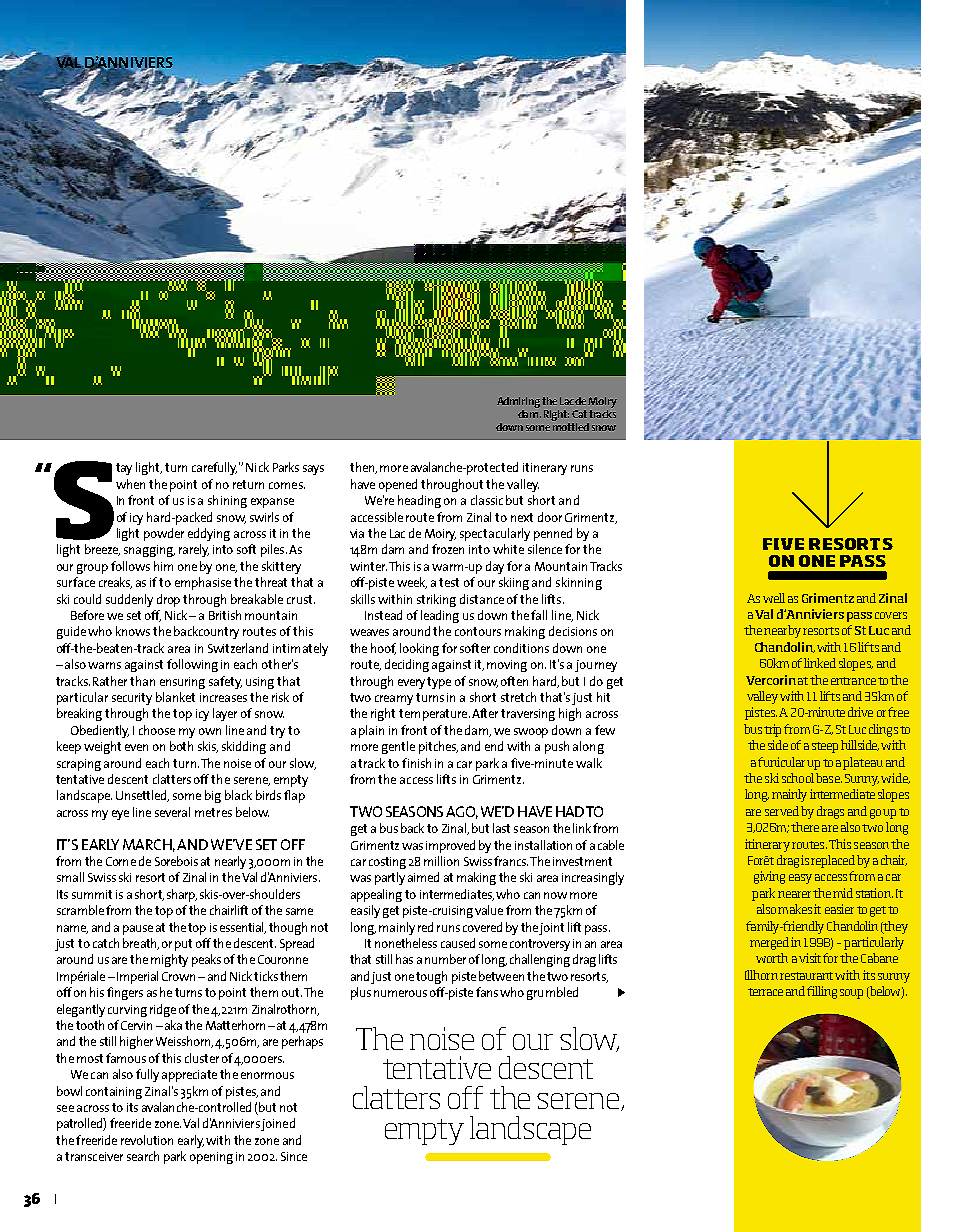 The image size is (976, 1232). I want to click on mottled, so click(571, 427).
